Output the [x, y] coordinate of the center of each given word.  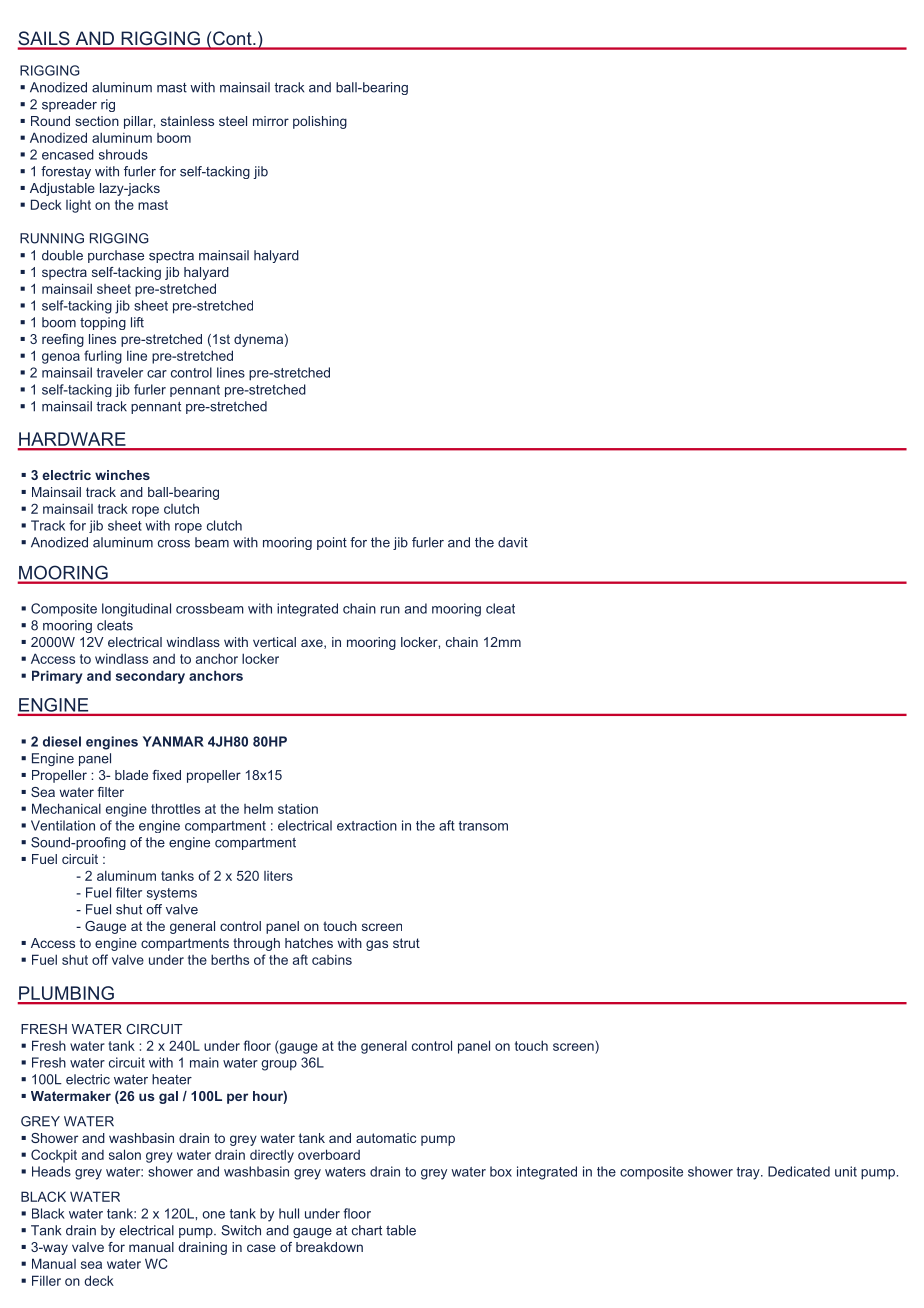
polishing [320, 122]
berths [230, 959]
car [157, 374]
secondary [150, 677]
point [332, 543]
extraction [367, 825]
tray [749, 1173]
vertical [274, 642]
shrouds [123, 154]
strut [406, 943]
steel [233, 121]
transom [483, 826]
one [213, 1215]
